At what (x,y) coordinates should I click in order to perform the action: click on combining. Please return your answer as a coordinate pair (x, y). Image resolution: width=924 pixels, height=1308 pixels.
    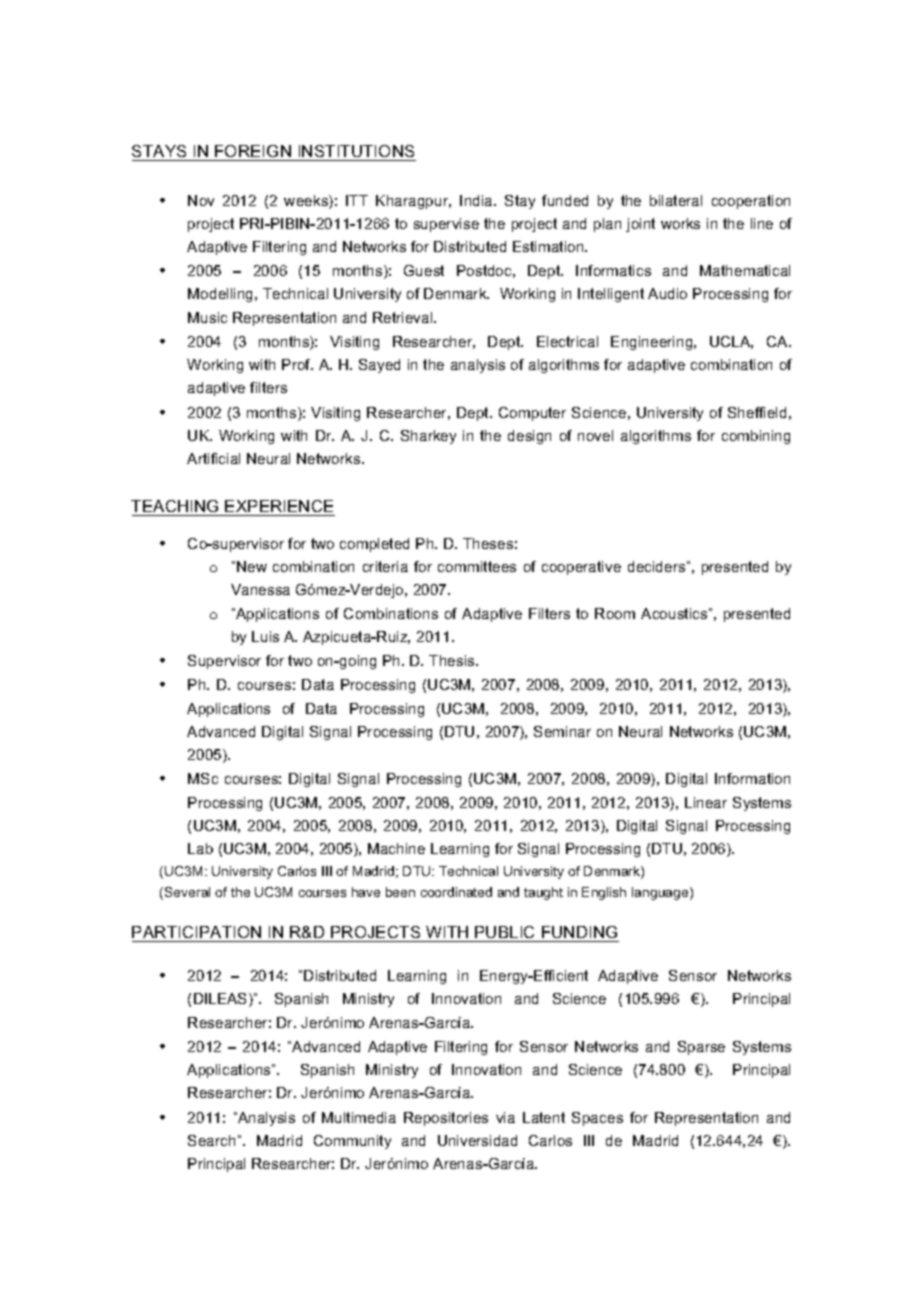
    Looking at the image, I should click on (756, 437).
